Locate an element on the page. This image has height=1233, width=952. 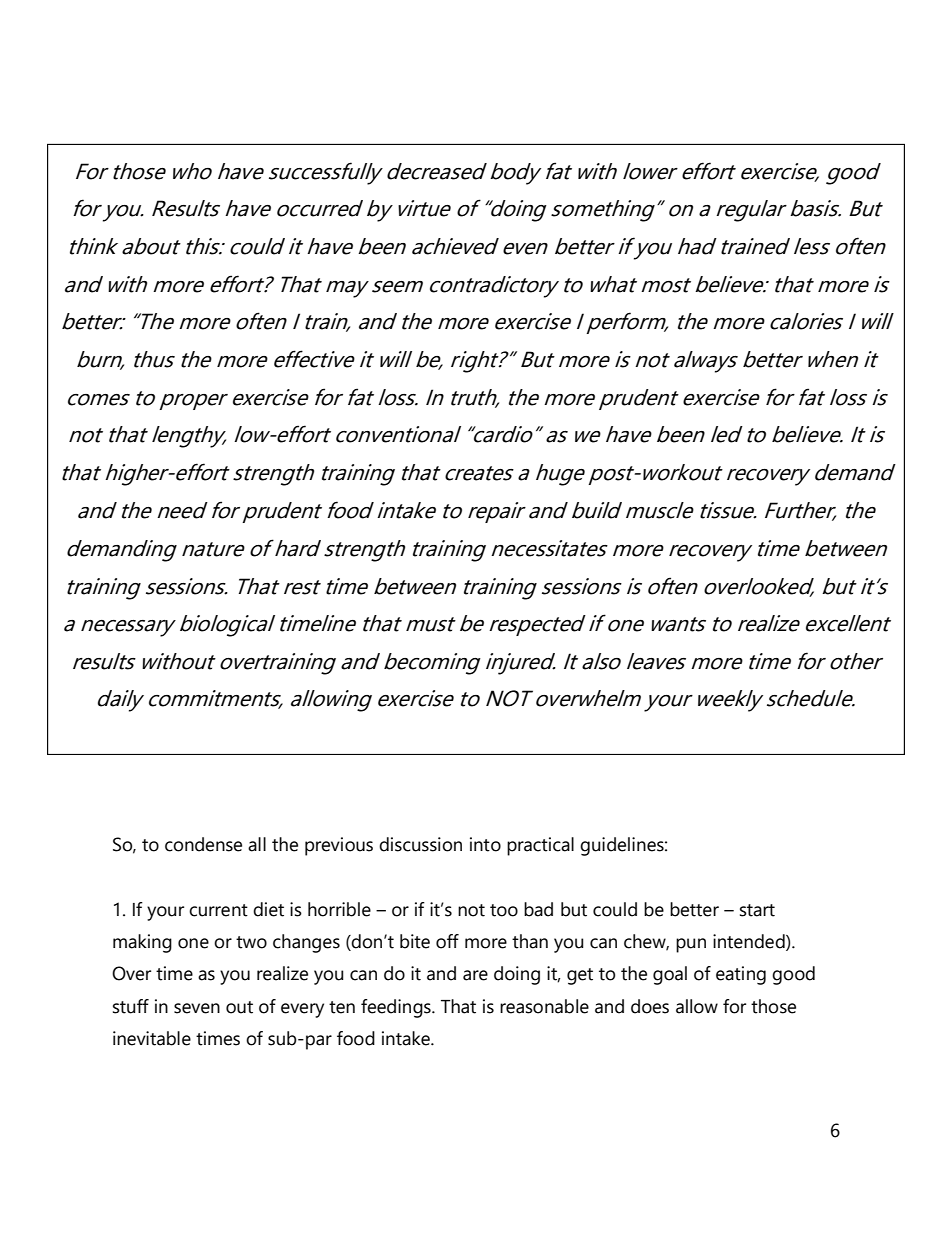
practical is located at coordinates (540, 846).
